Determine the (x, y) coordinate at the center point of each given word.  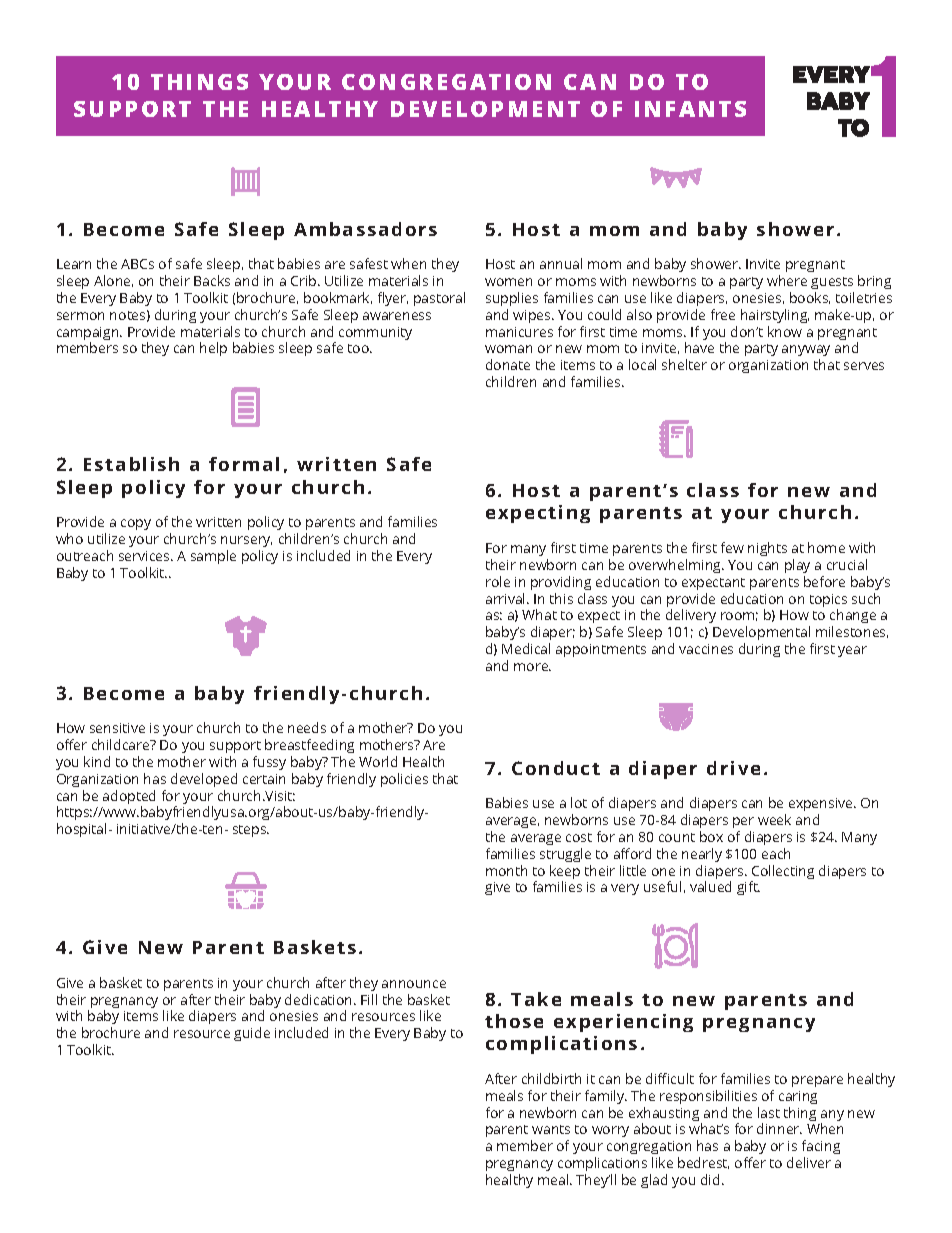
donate (508, 364)
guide (252, 1034)
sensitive (117, 728)
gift (748, 888)
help (213, 349)
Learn (74, 264)
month (506, 870)
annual (561, 263)
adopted (130, 798)
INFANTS (690, 109)
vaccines (706, 649)
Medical (526, 648)
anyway (806, 352)
